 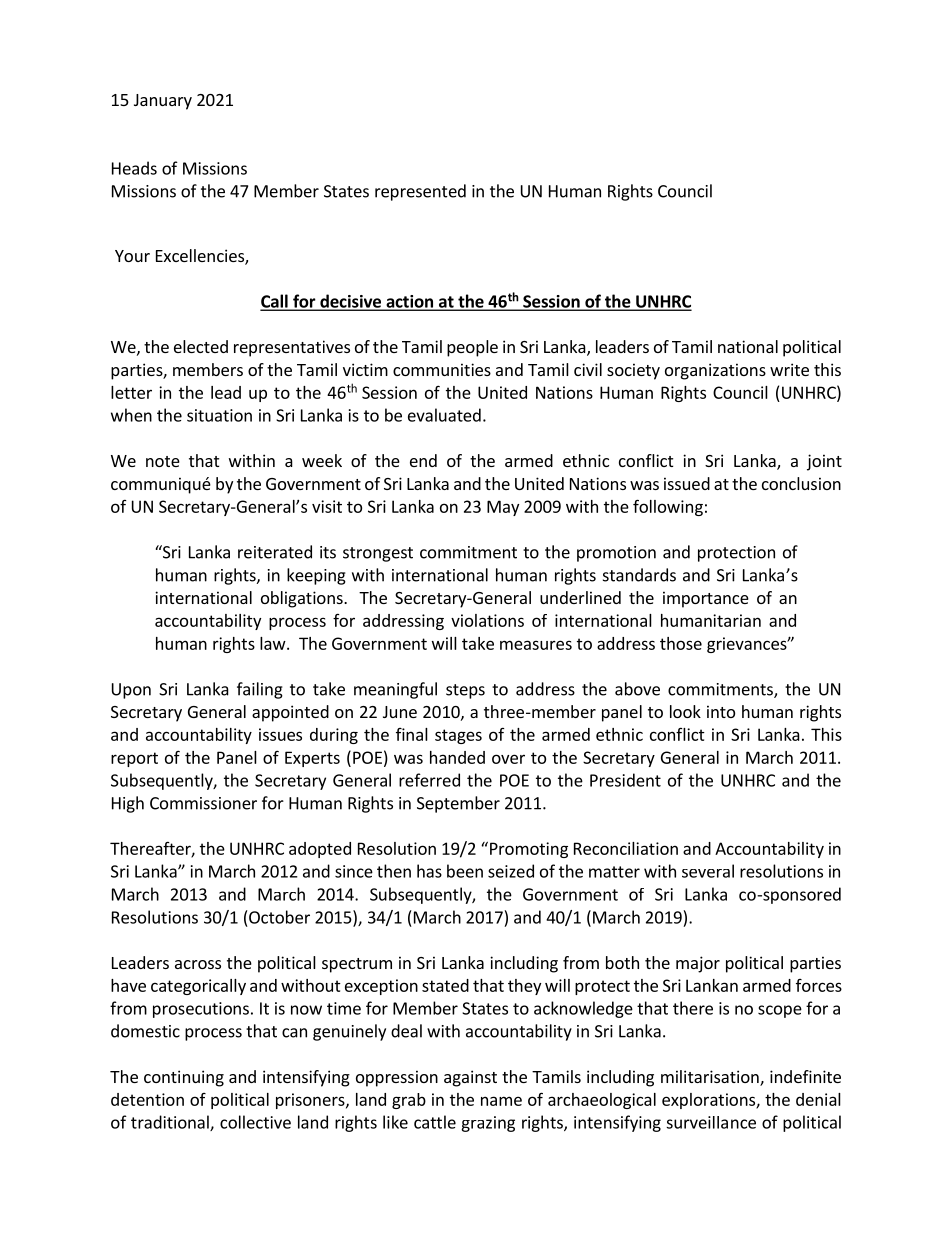 I want to click on represented, so click(x=420, y=192).
